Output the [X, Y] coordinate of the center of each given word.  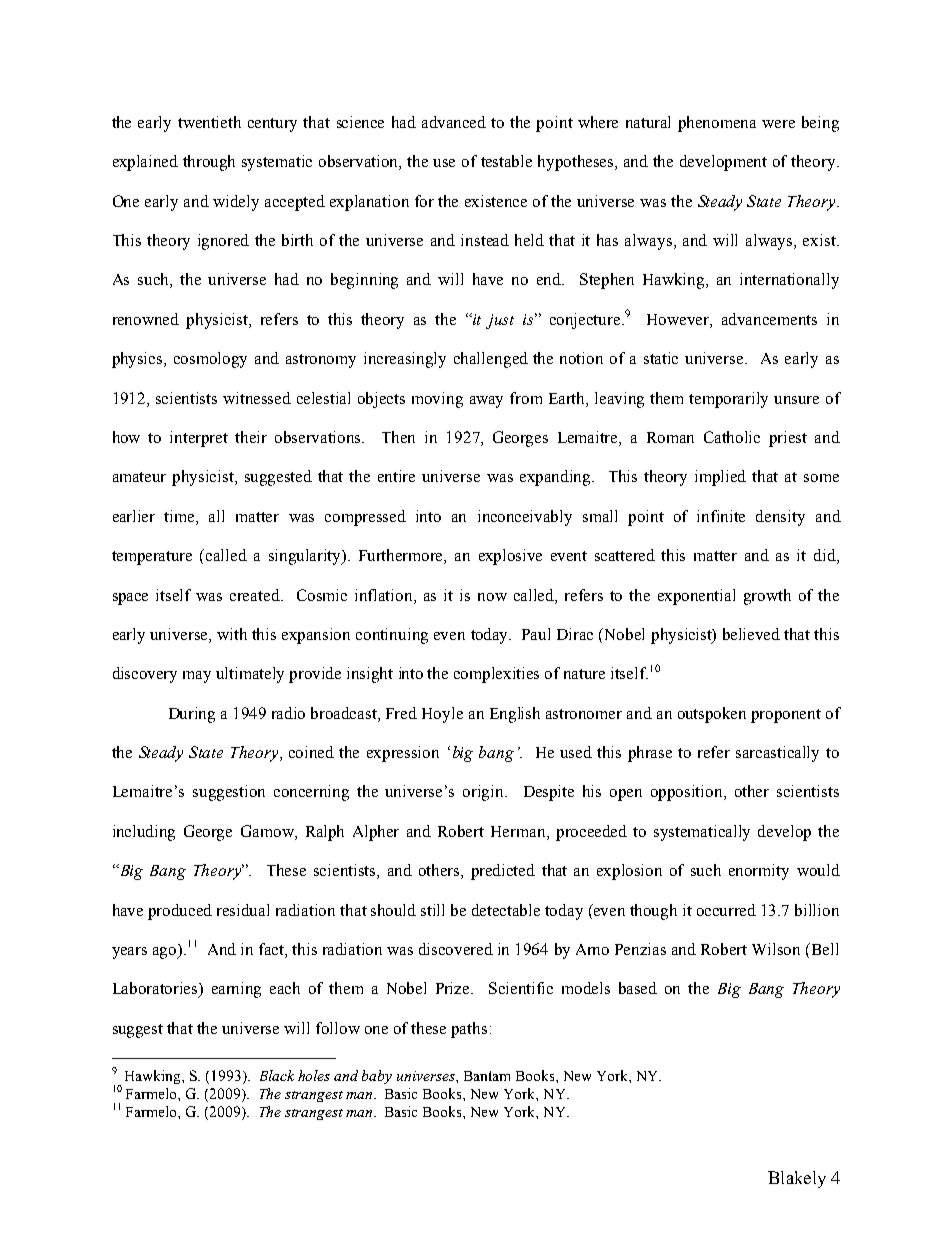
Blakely [797, 1179]
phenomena [717, 124]
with [232, 634]
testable [506, 161]
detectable [506, 910]
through [209, 163]
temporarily [728, 400]
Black [277, 1075]
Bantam [487, 1076]
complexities [496, 675]
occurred [726, 910]
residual [243, 910]
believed [751, 634]
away [486, 402]
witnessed [257, 398]
